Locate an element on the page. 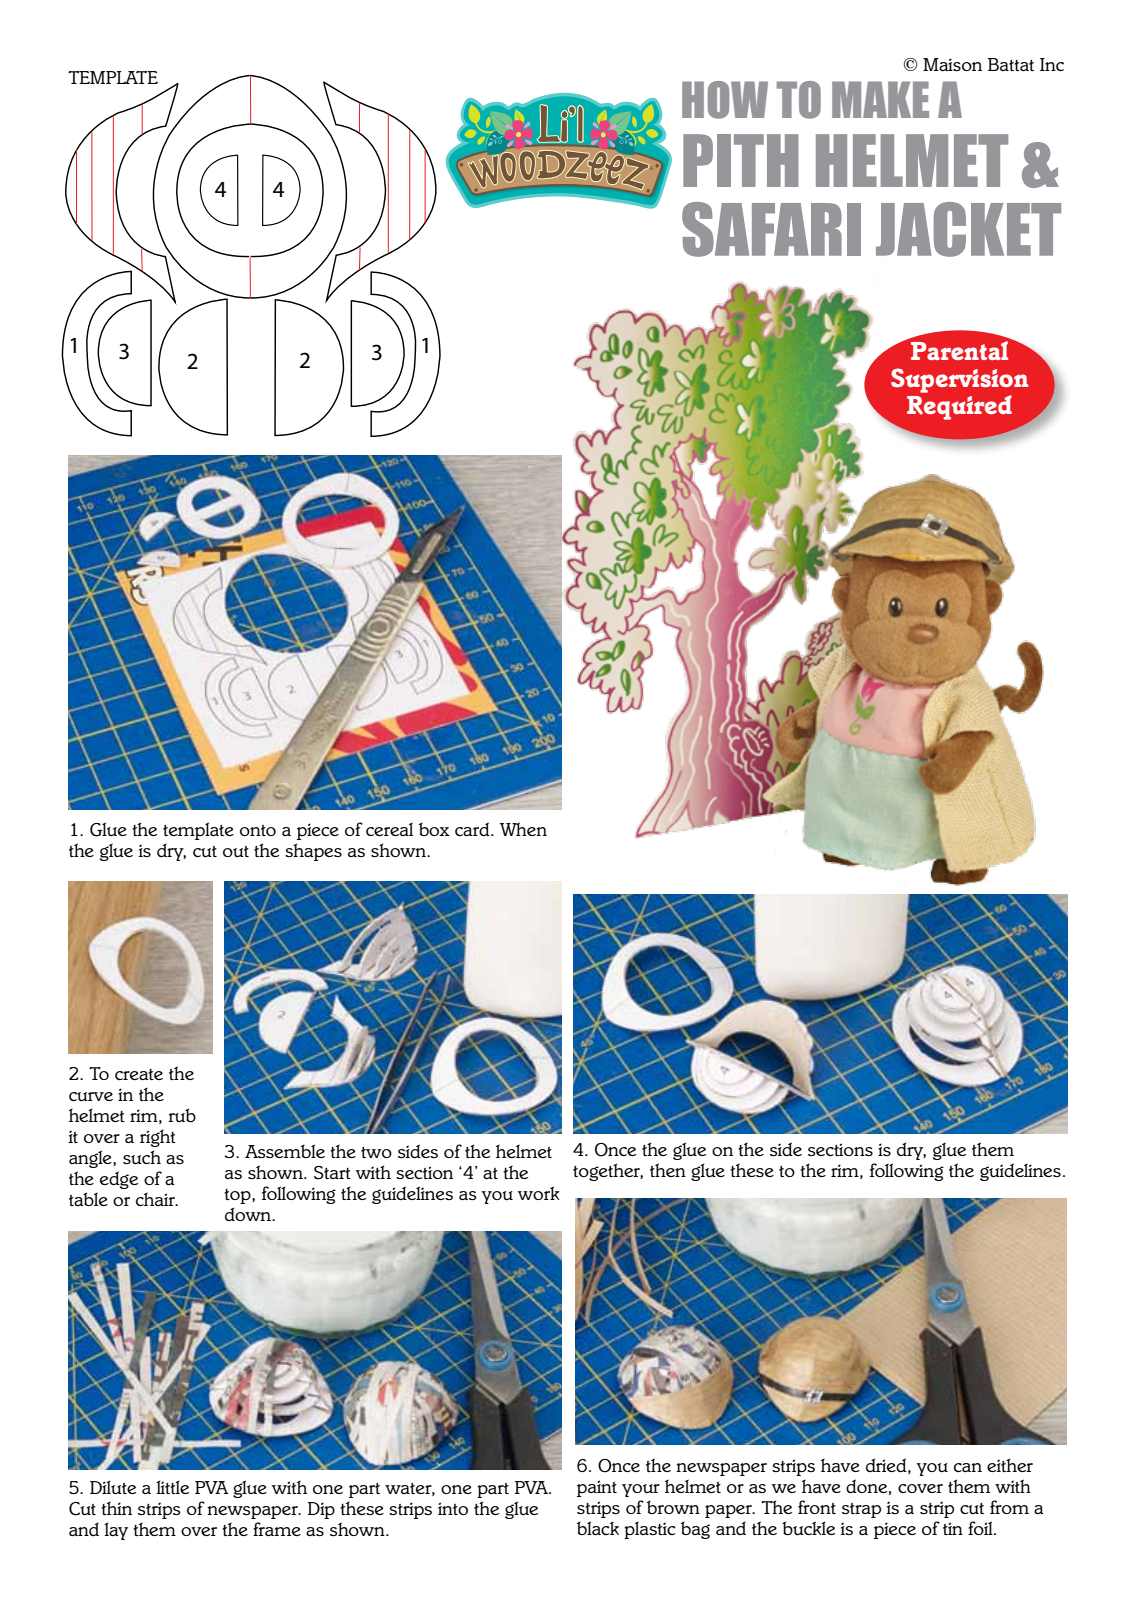  paint is located at coordinates (597, 1488).
